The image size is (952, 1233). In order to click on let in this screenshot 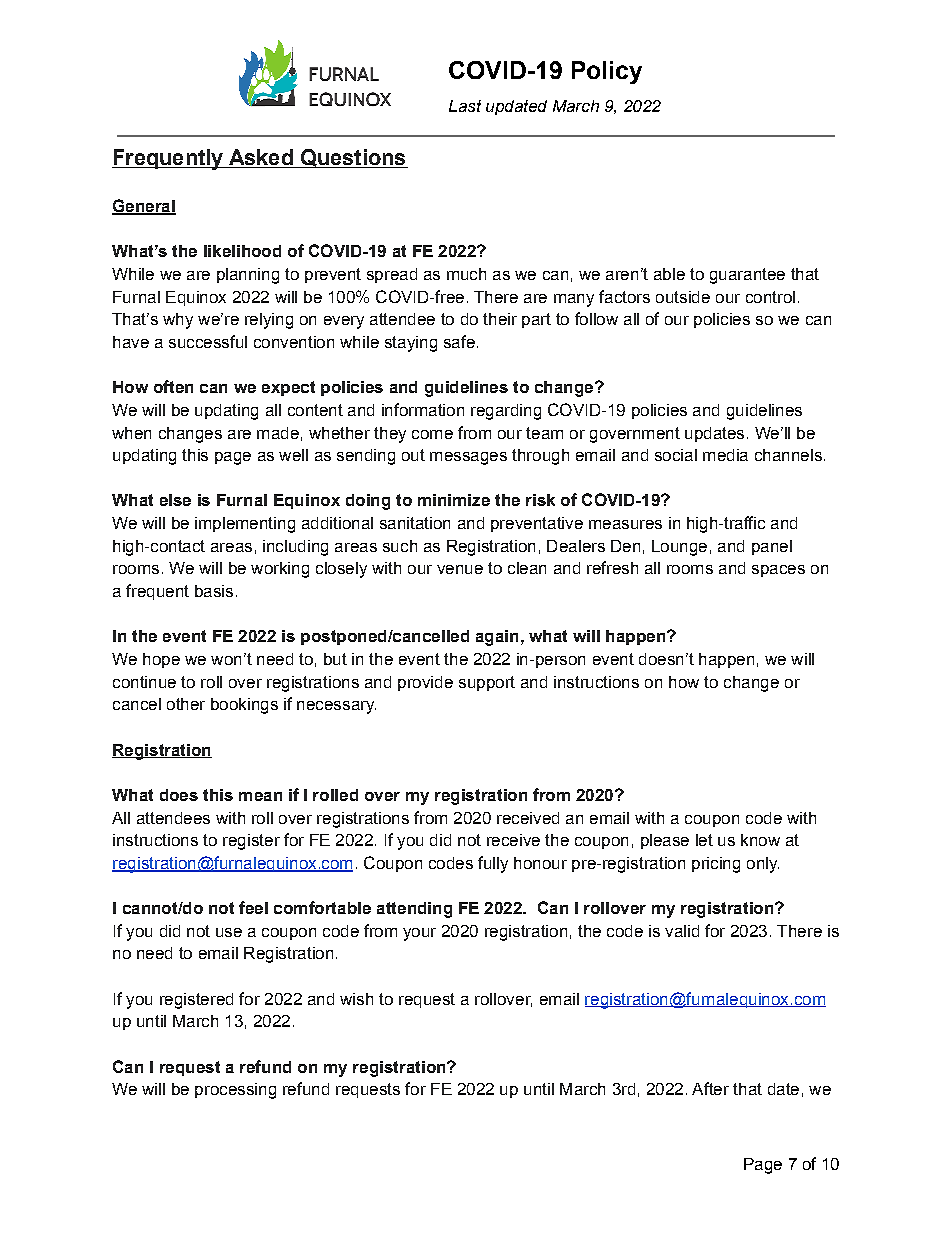, I will do `click(704, 840)`.
